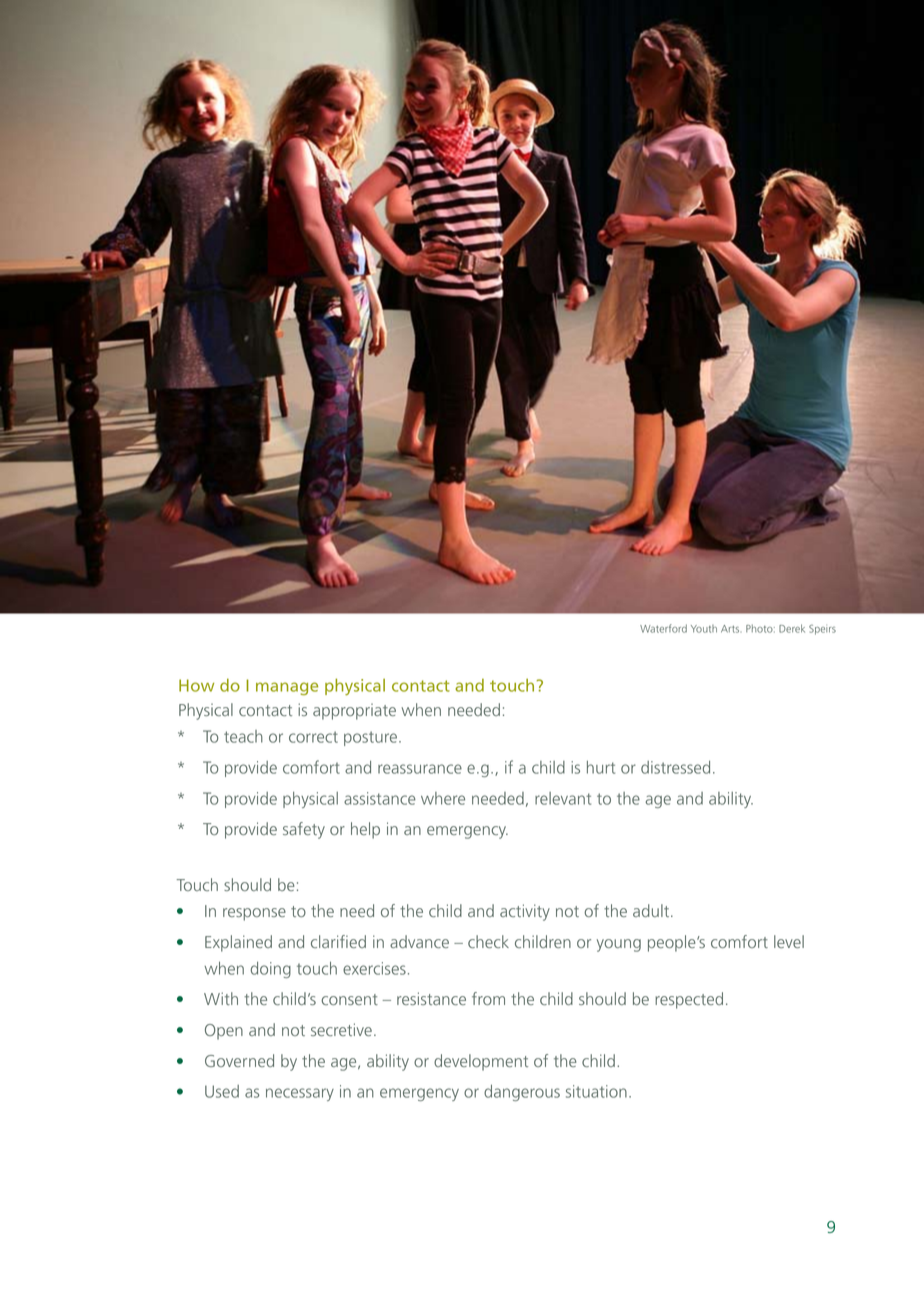 This screenshot has width=924, height=1308. I want to click on manage, so click(287, 688).
